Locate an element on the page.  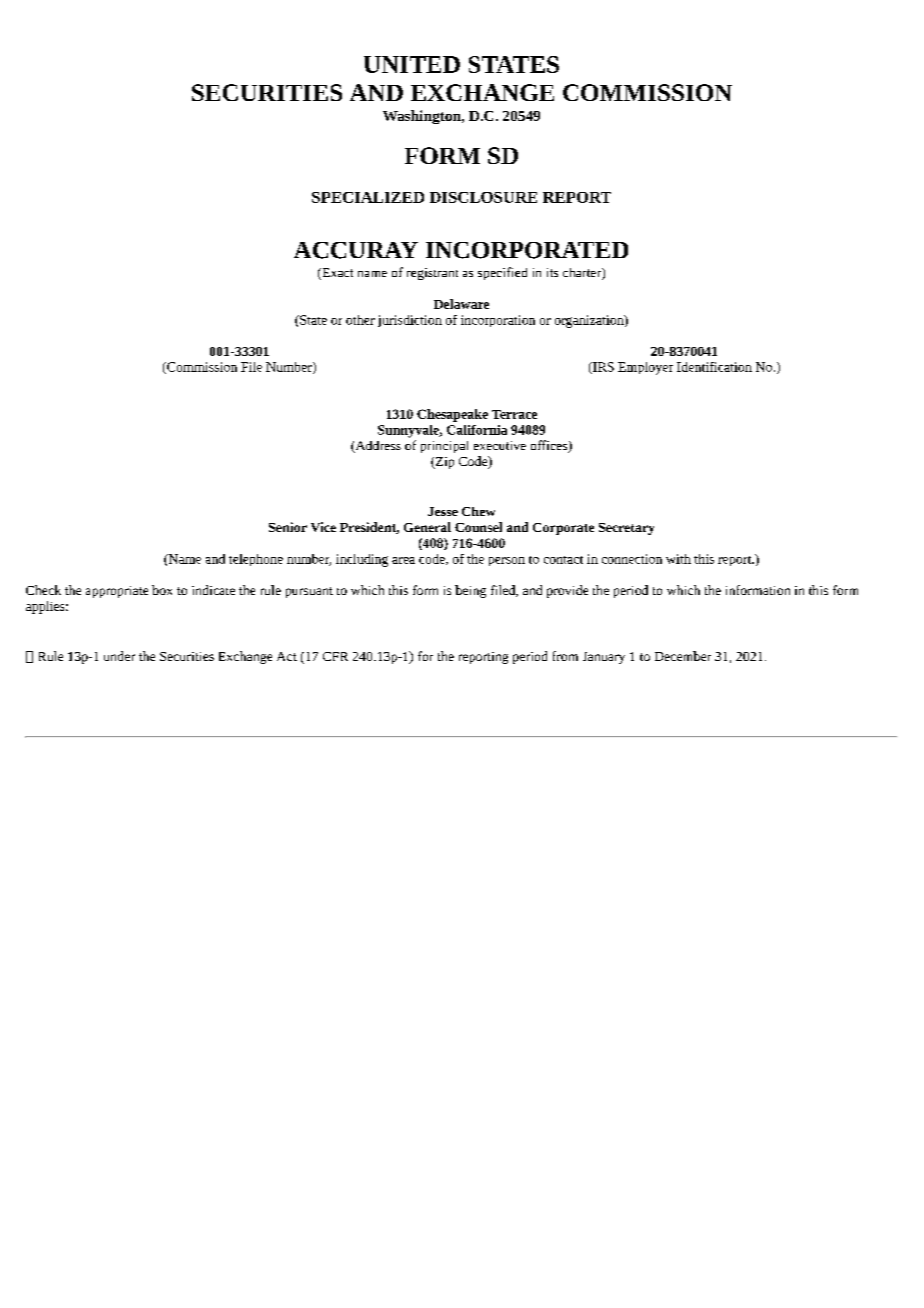
jurisdiction is located at coordinates (410, 321).
